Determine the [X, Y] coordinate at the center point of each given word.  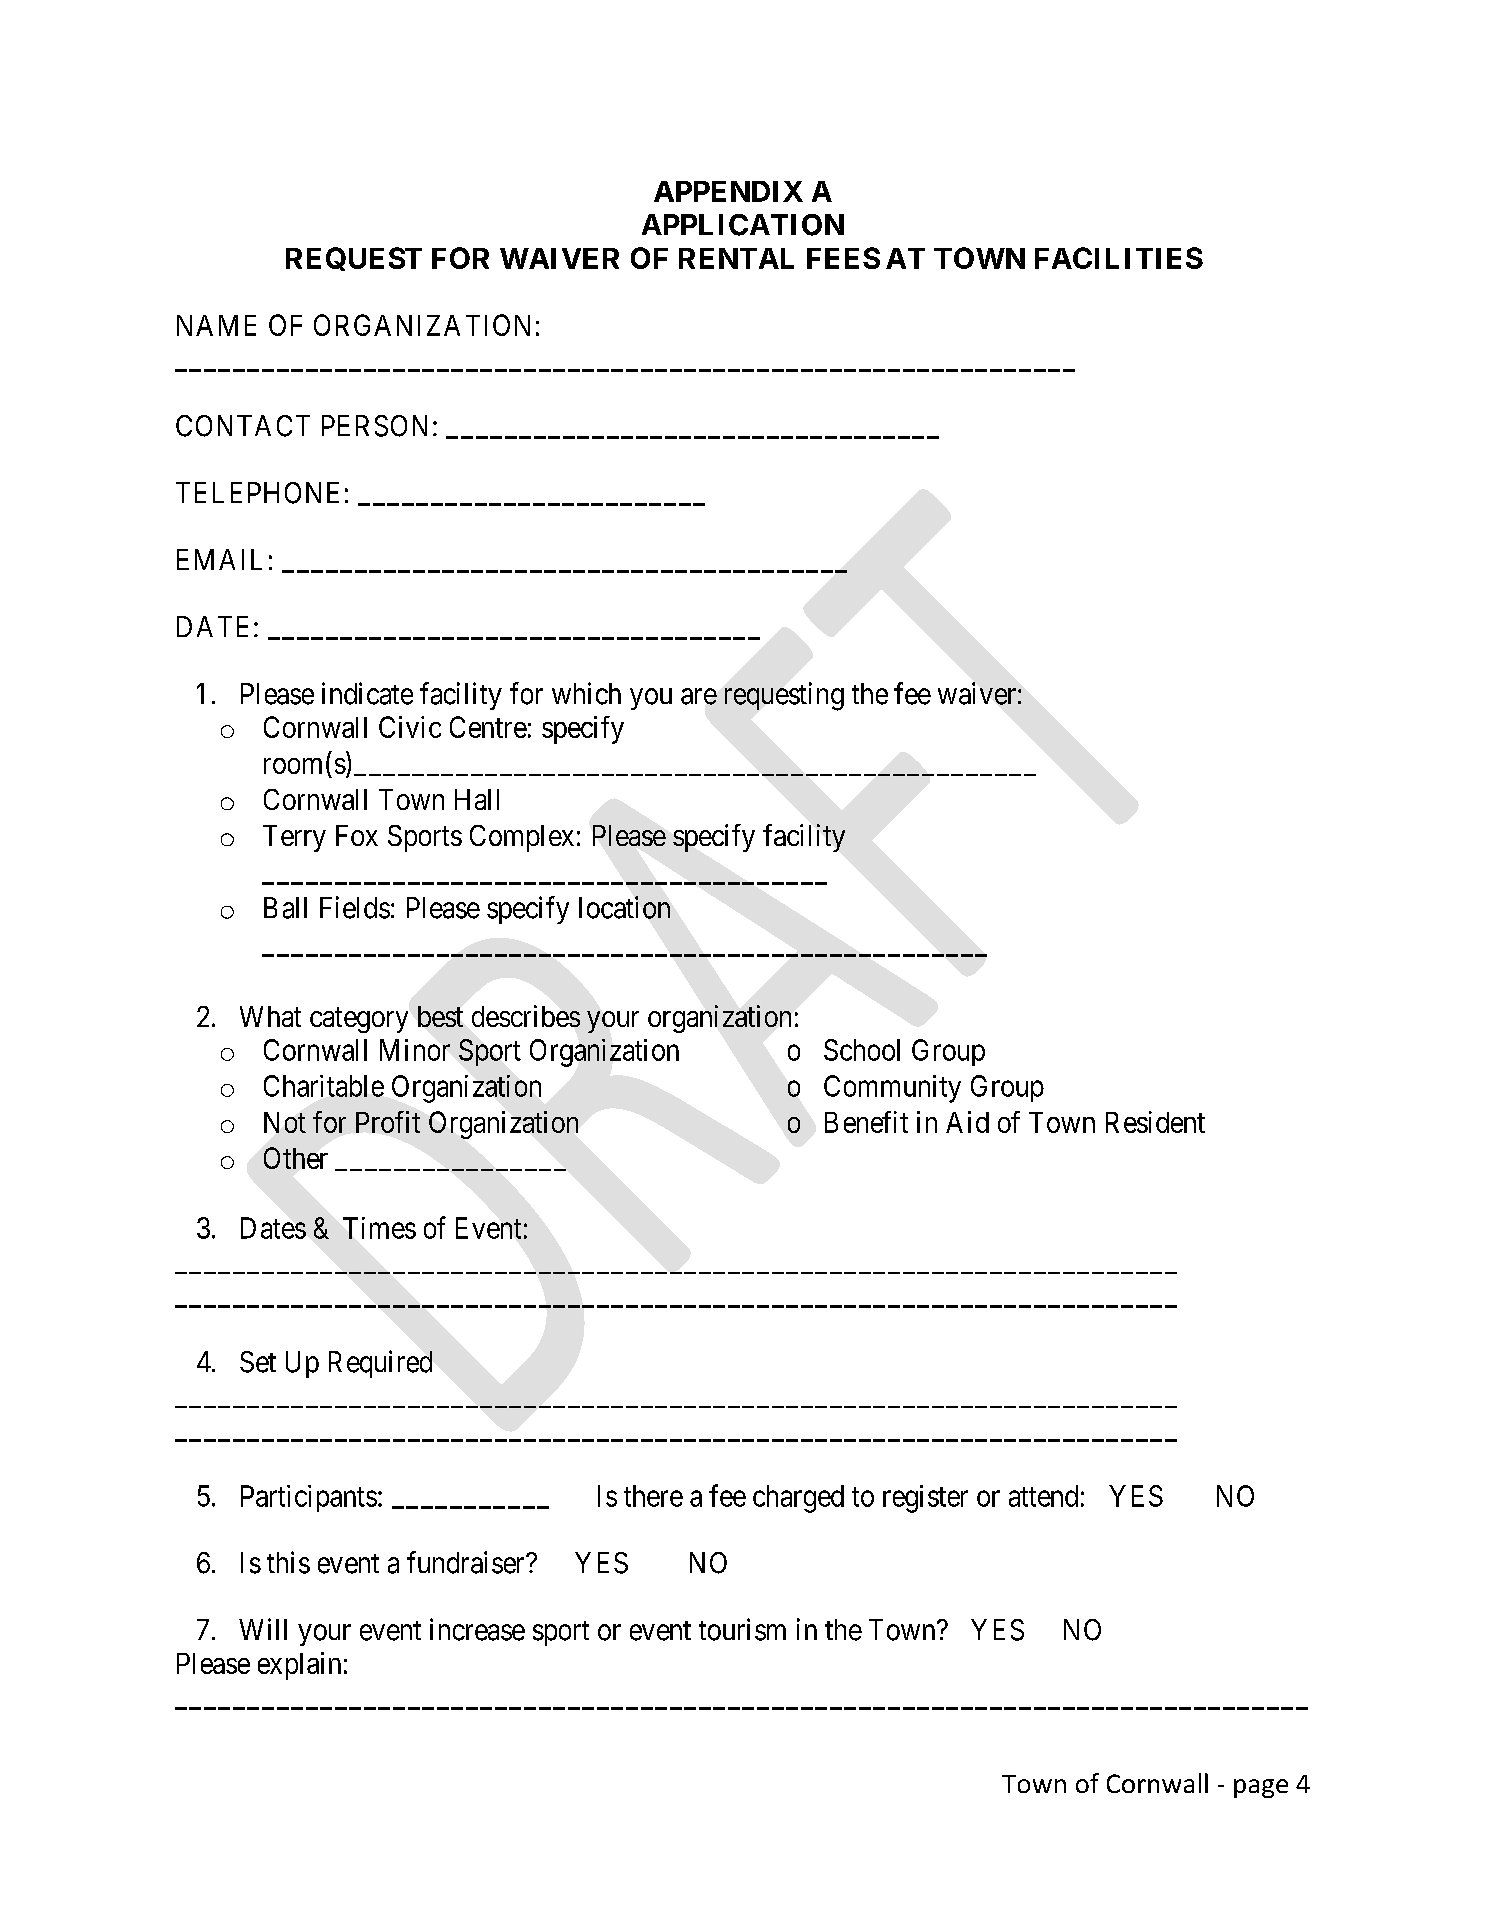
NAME [216, 325]
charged [798, 1499]
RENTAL [736, 258]
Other [296, 1158]
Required [380, 1364]
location [624, 907]
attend [1043, 1496]
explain [299, 1666]
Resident [1155, 1122]
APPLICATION [743, 225]
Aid [967, 1122]
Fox [357, 835]
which [586, 693]
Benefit [866, 1122]
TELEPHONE [257, 493]
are [699, 696]
